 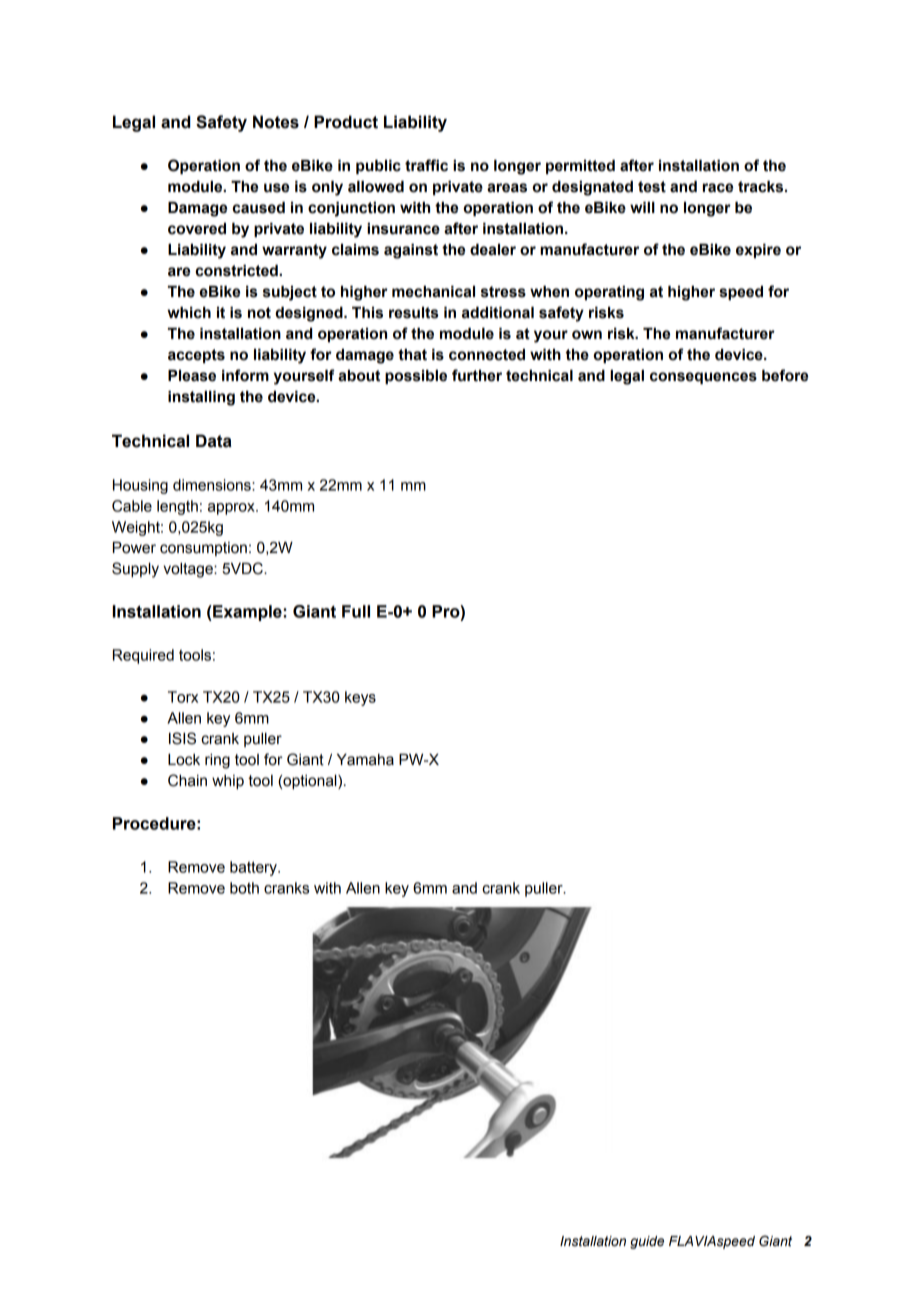 I want to click on traffic, so click(x=426, y=165).
